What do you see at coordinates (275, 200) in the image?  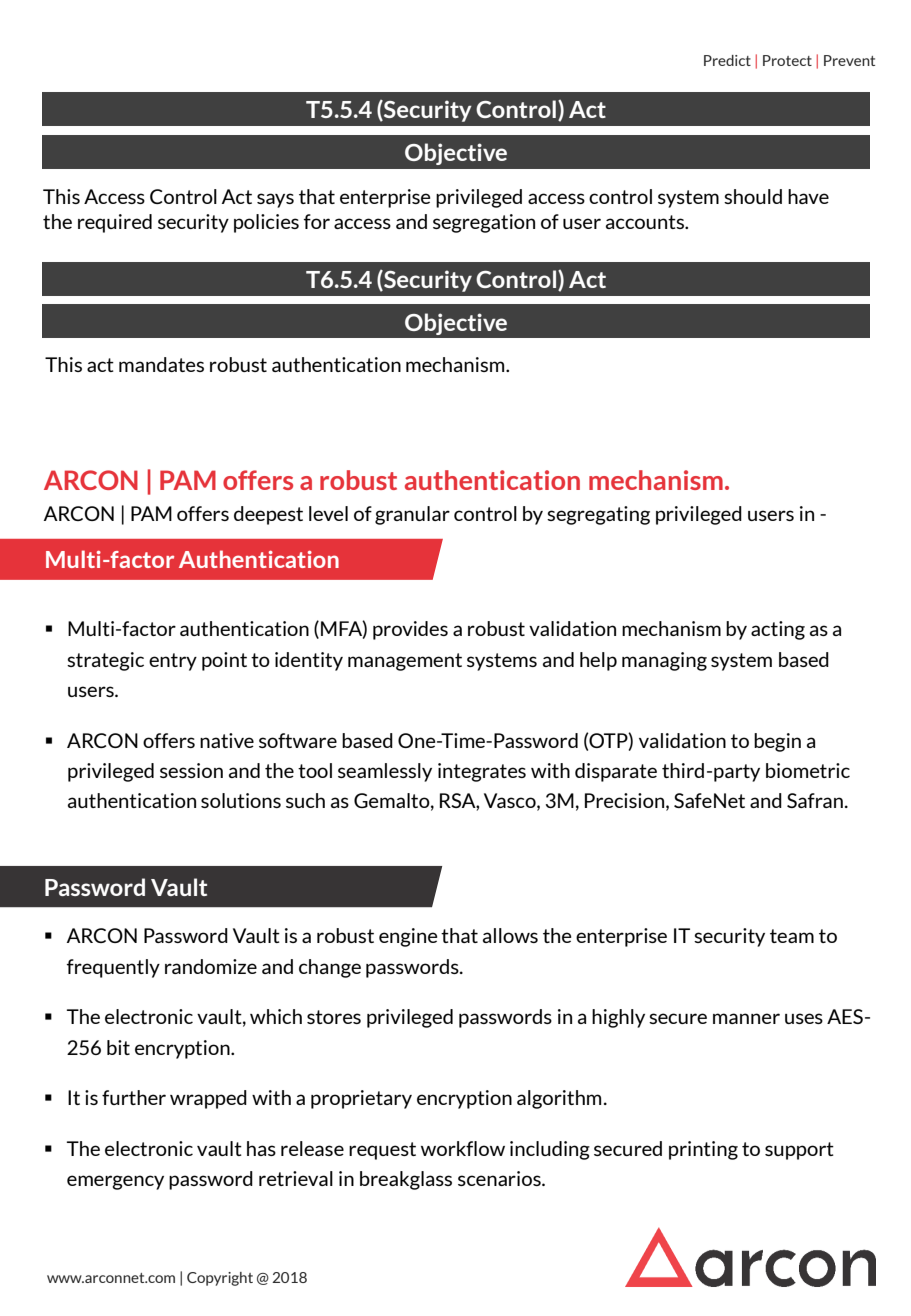 I see `says` at bounding box center [275, 200].
